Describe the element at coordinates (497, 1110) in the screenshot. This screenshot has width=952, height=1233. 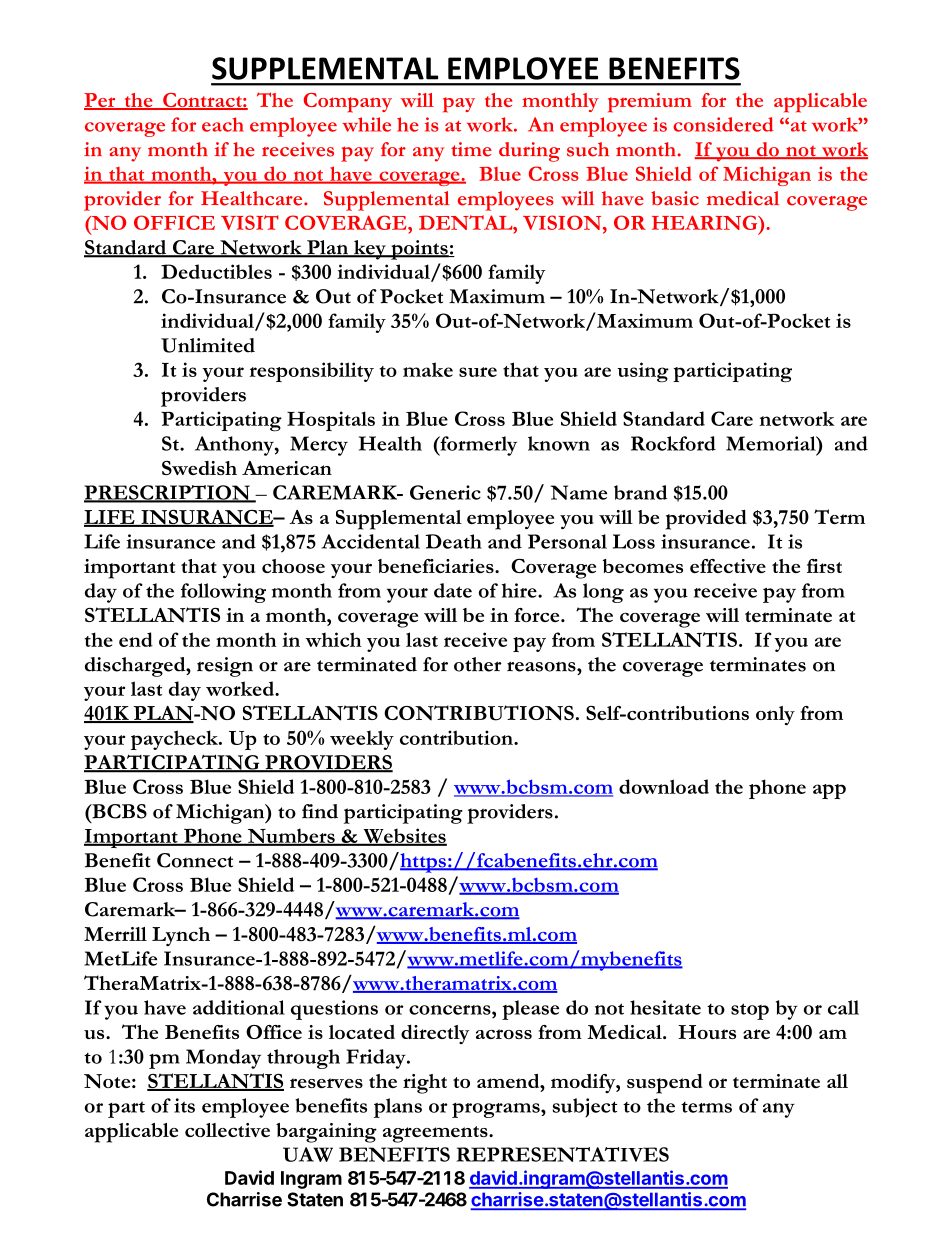
I see `programs` at that location.
